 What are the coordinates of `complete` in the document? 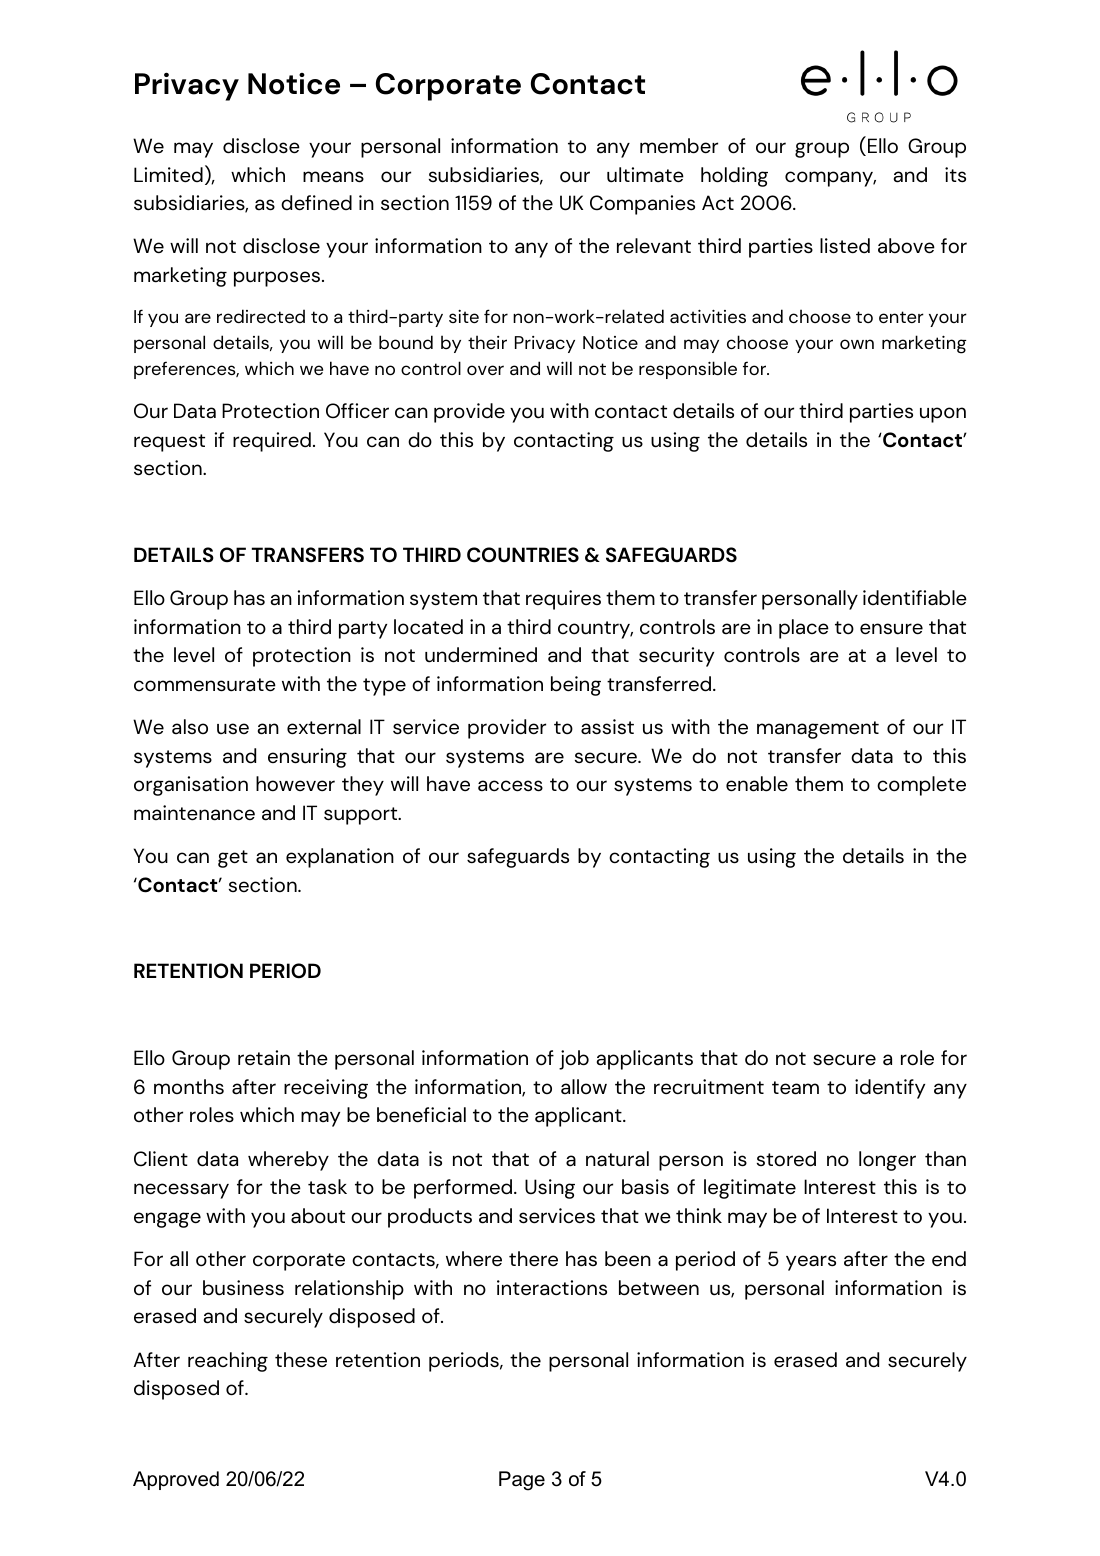 It's located at (921, 786).
